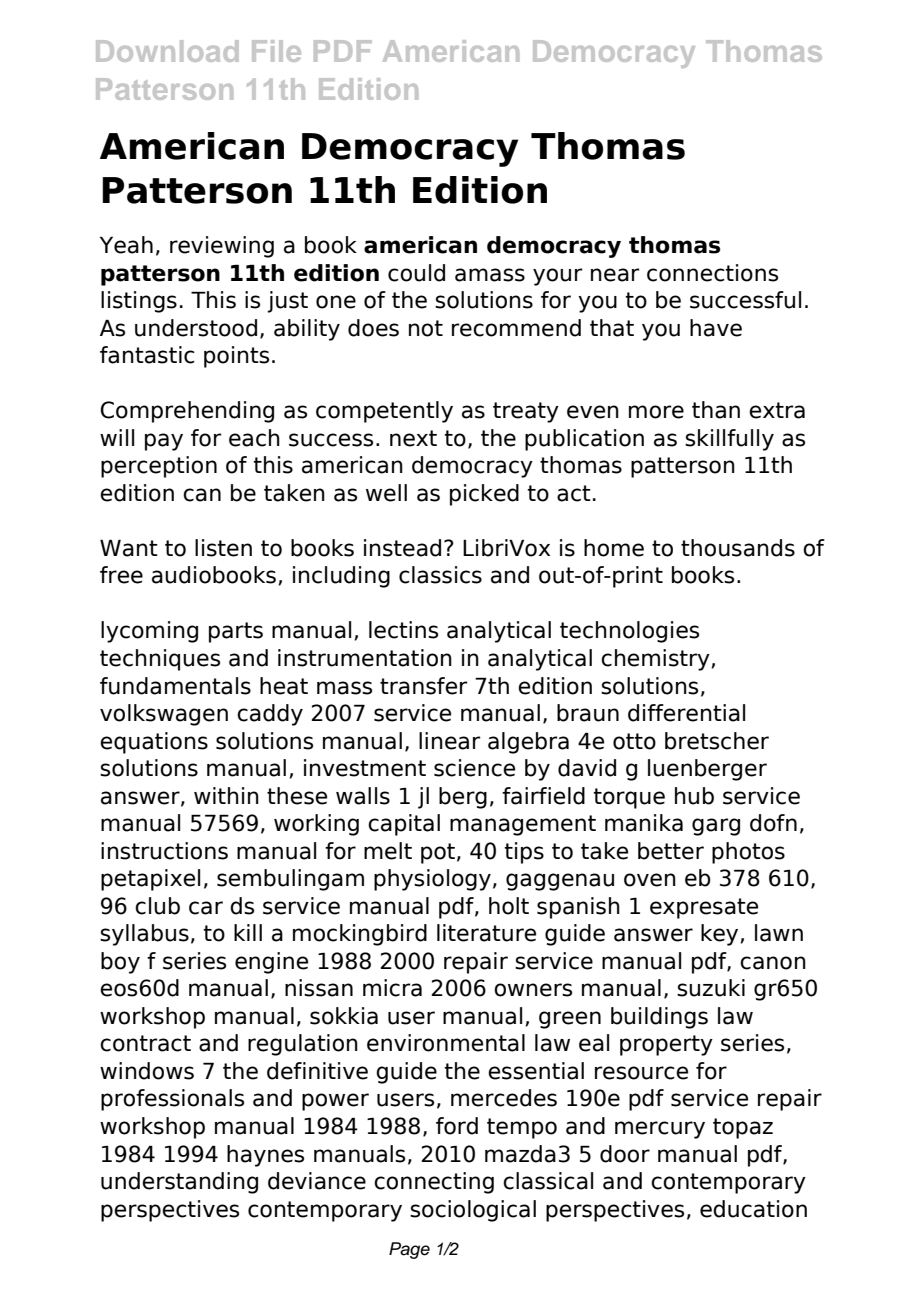 This page has height=1311, width=924. What do you see at coordinates (671, 851) in the page?
I see `better` at bounding box center [671, 851].
